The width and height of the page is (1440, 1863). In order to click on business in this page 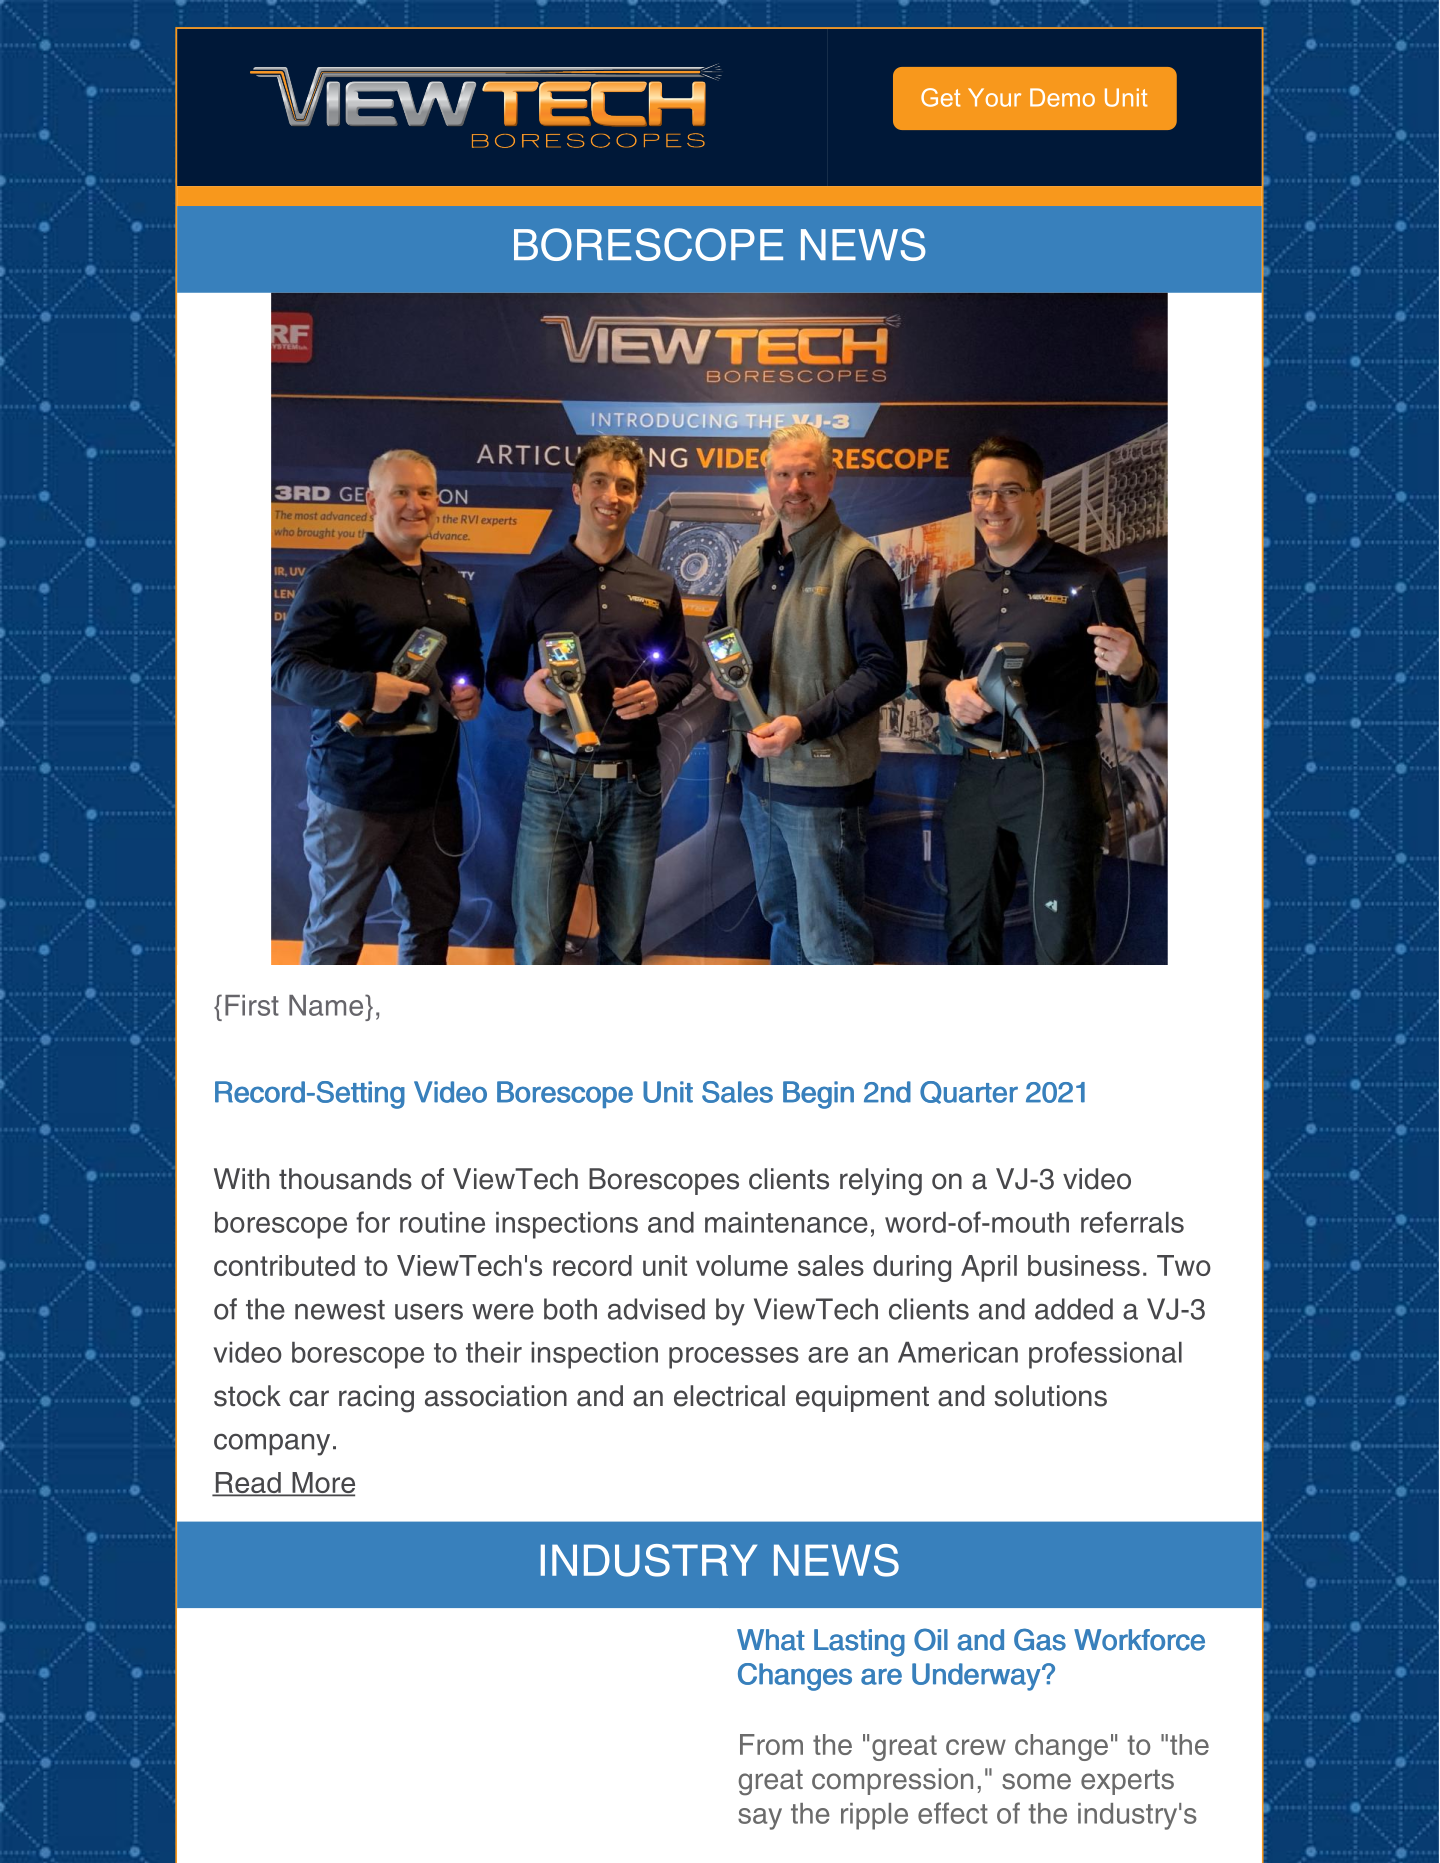, I will do `click(1084, 1265)`.
